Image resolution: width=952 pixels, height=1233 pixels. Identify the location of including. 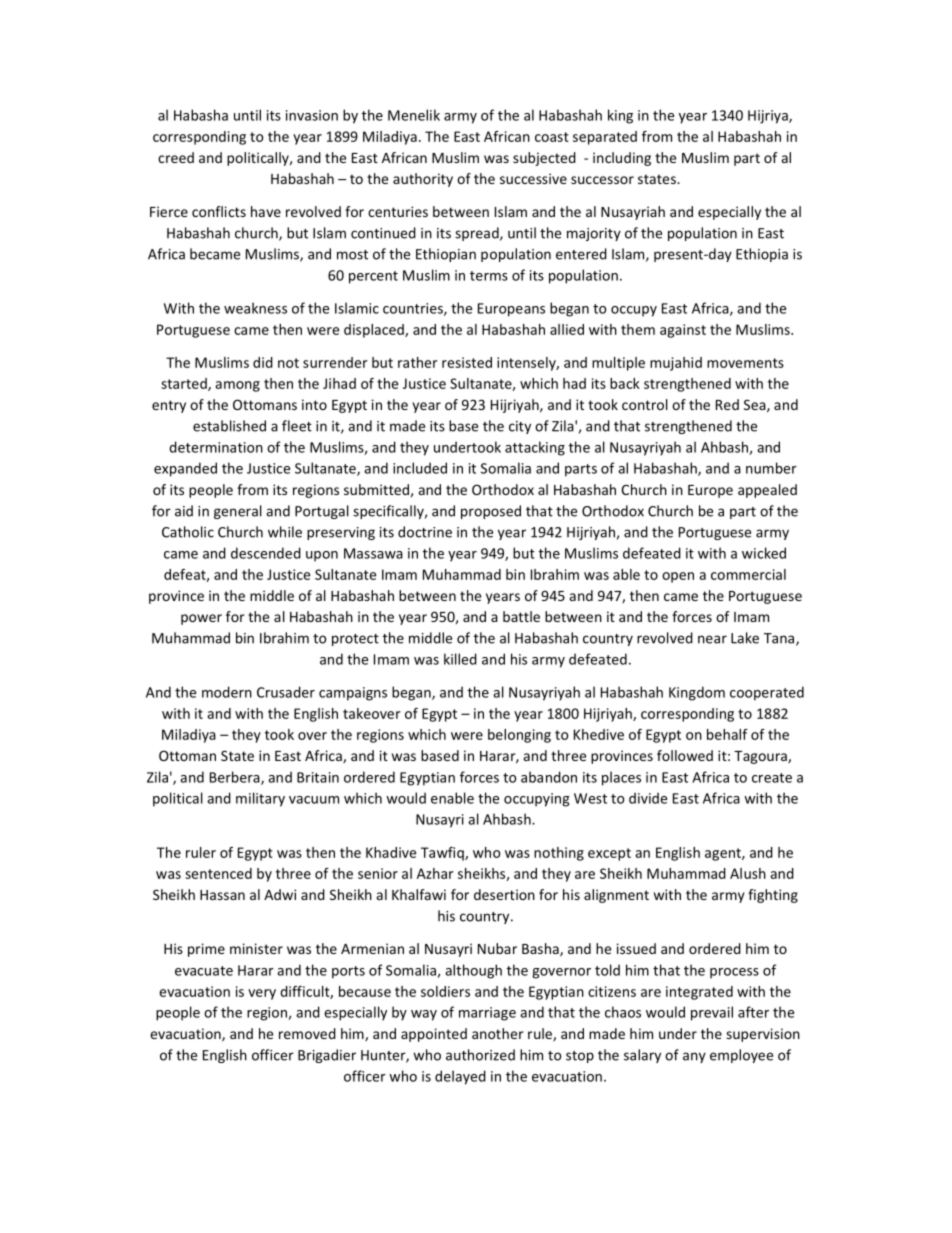
(622, 159).
